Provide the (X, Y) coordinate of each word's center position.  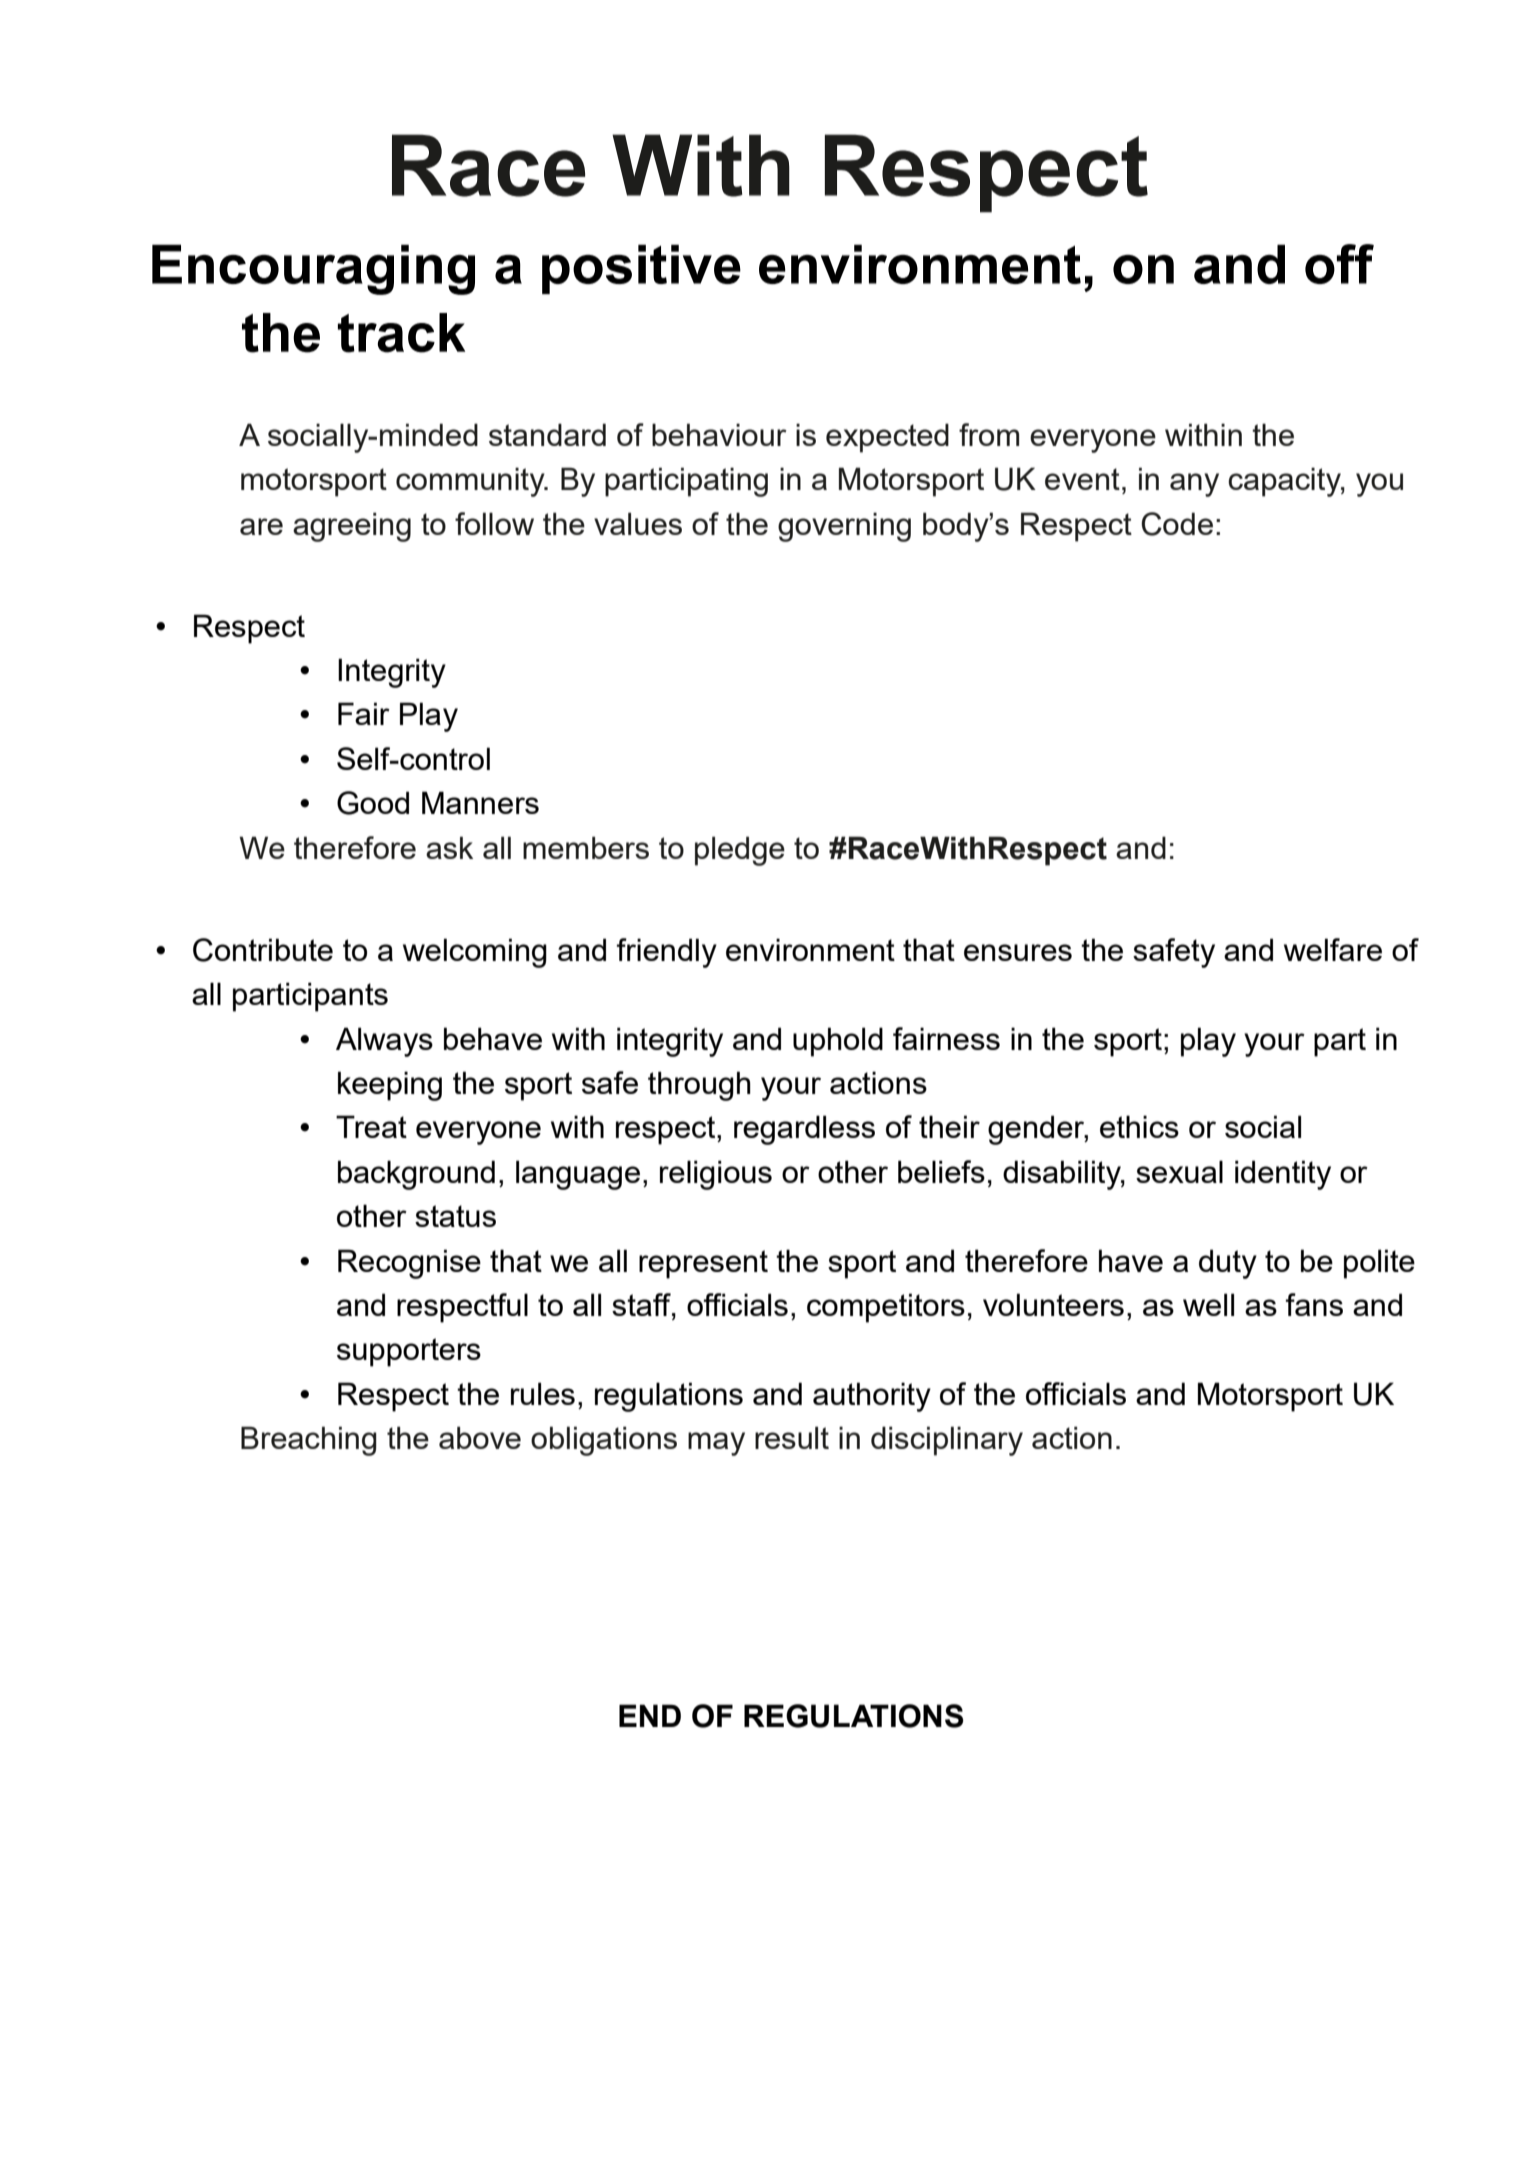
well (1208, 1304)
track (401, 333)
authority (872, 1397)
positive (641, 269)
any (1194, 485)
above (480, 1437)
